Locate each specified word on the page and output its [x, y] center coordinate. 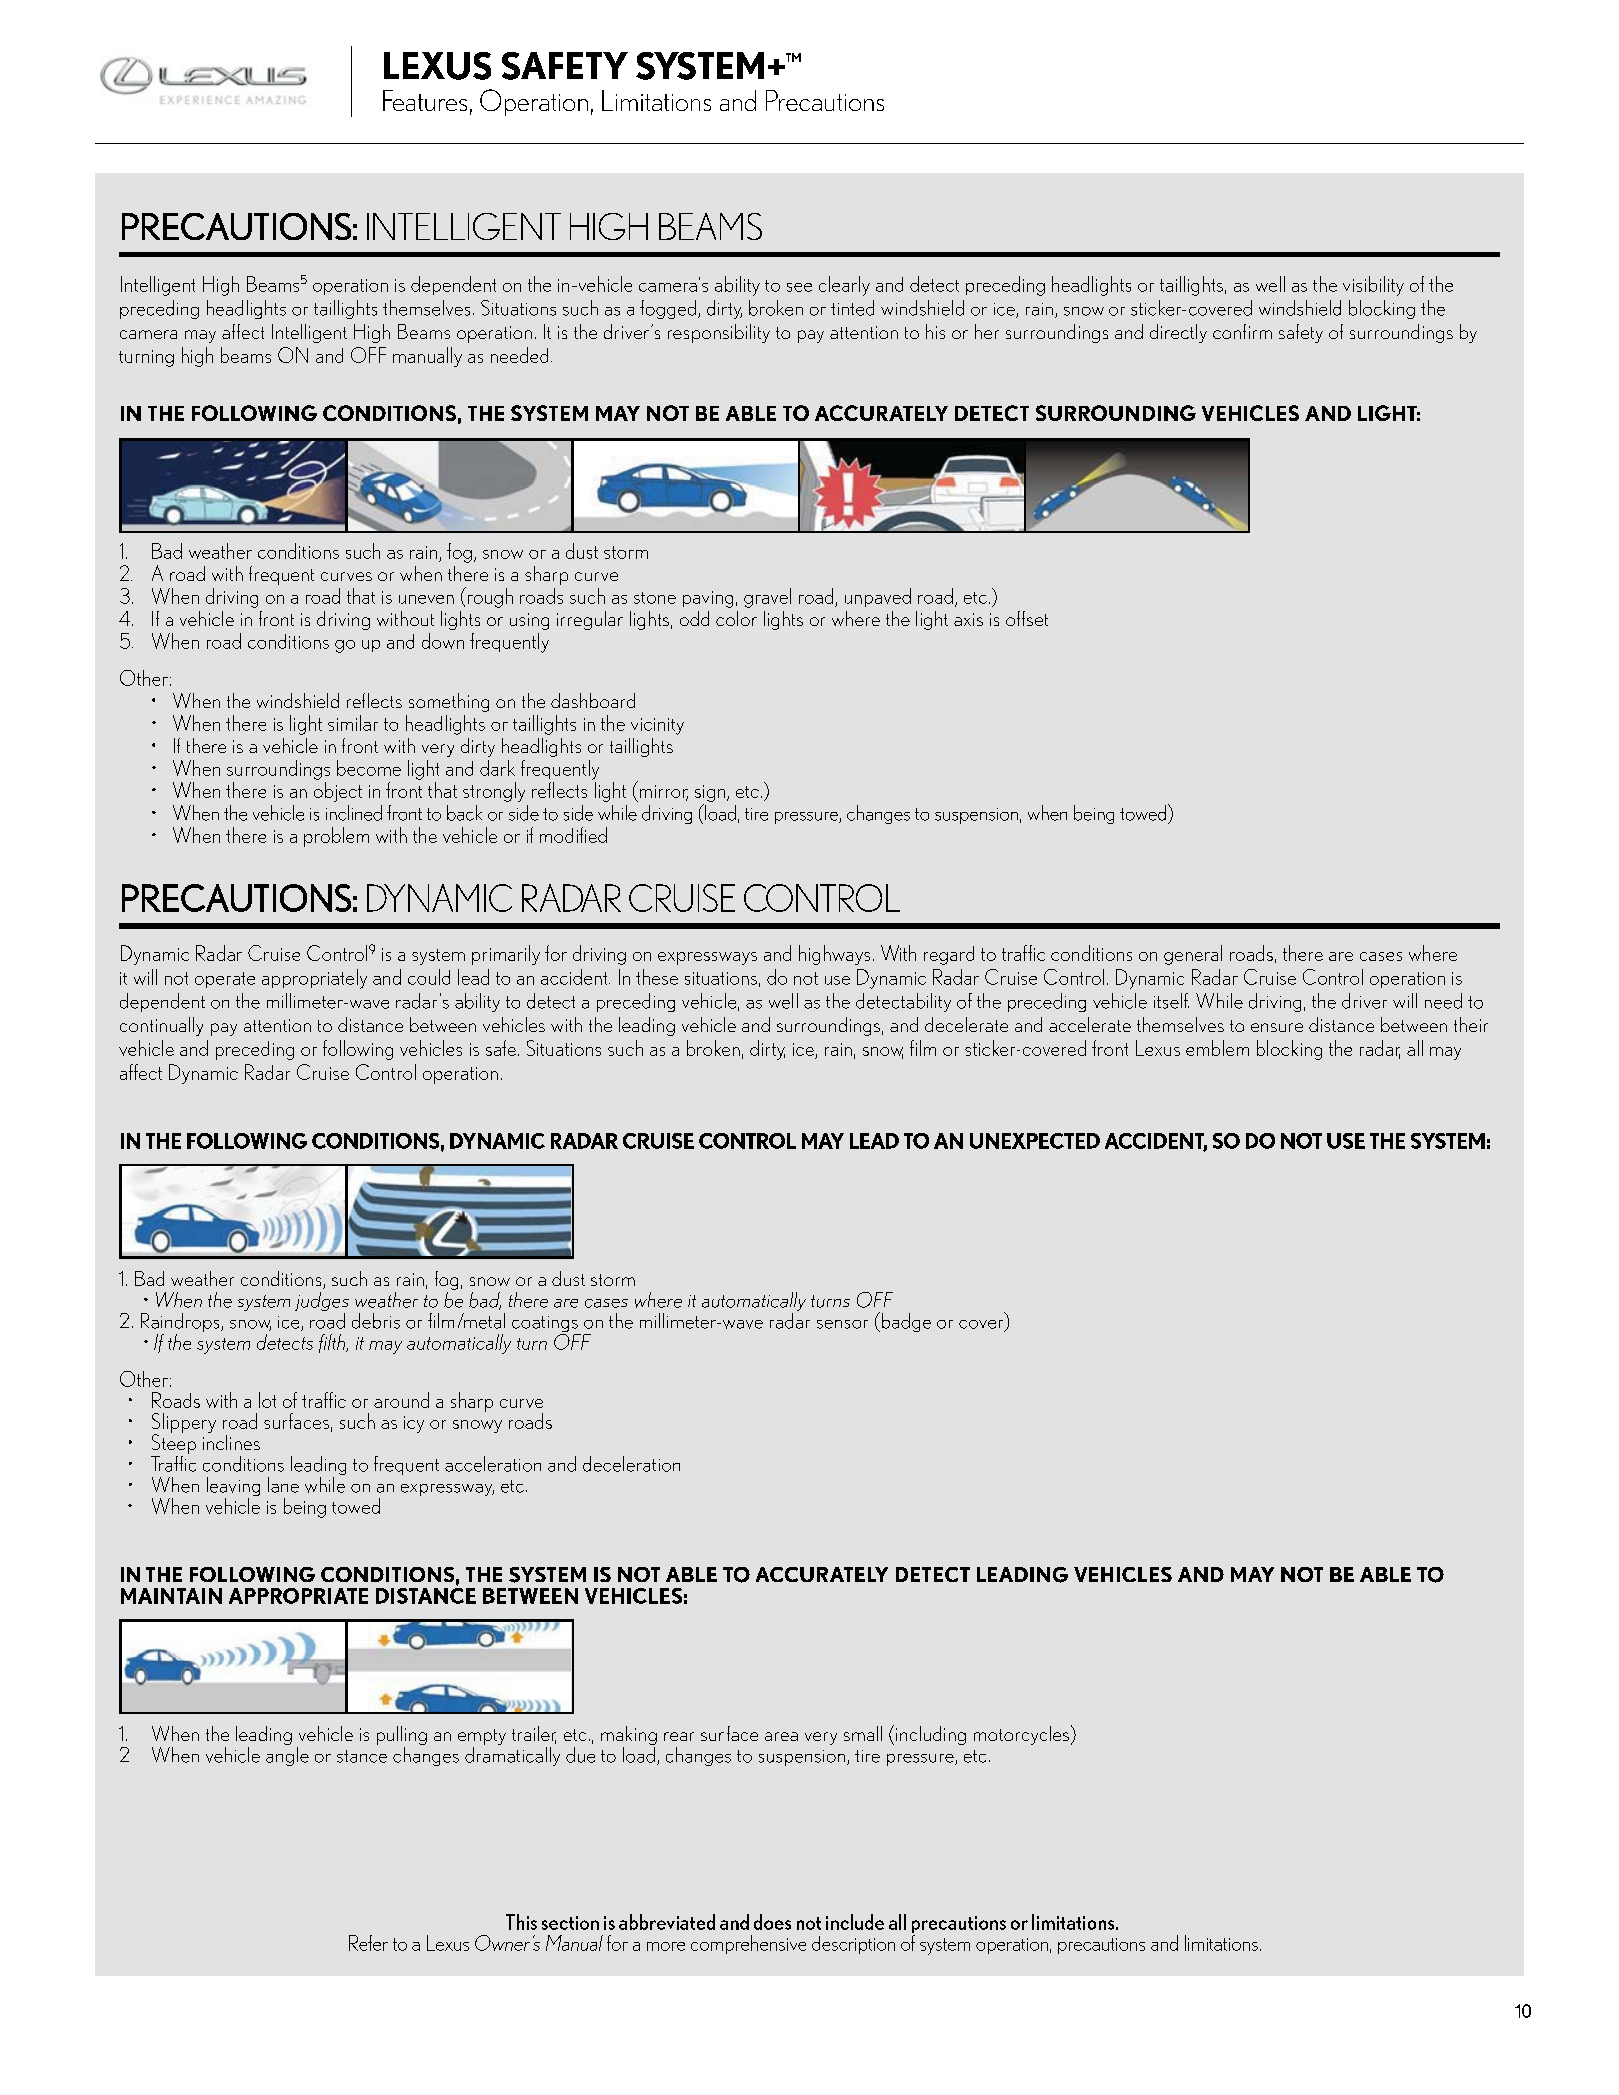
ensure [1277, 1027]
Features [425, 100]
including [931, 1735]
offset [1027, 618]
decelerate [966, 1024]
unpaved [878, 597]
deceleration [631, 1464]
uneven [426, 599]
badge [905, 1322]
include [855, 1922]
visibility [1373, 286]
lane [283, 1485]
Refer [368, 1943]
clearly [844, 286]
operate [225, 980]
